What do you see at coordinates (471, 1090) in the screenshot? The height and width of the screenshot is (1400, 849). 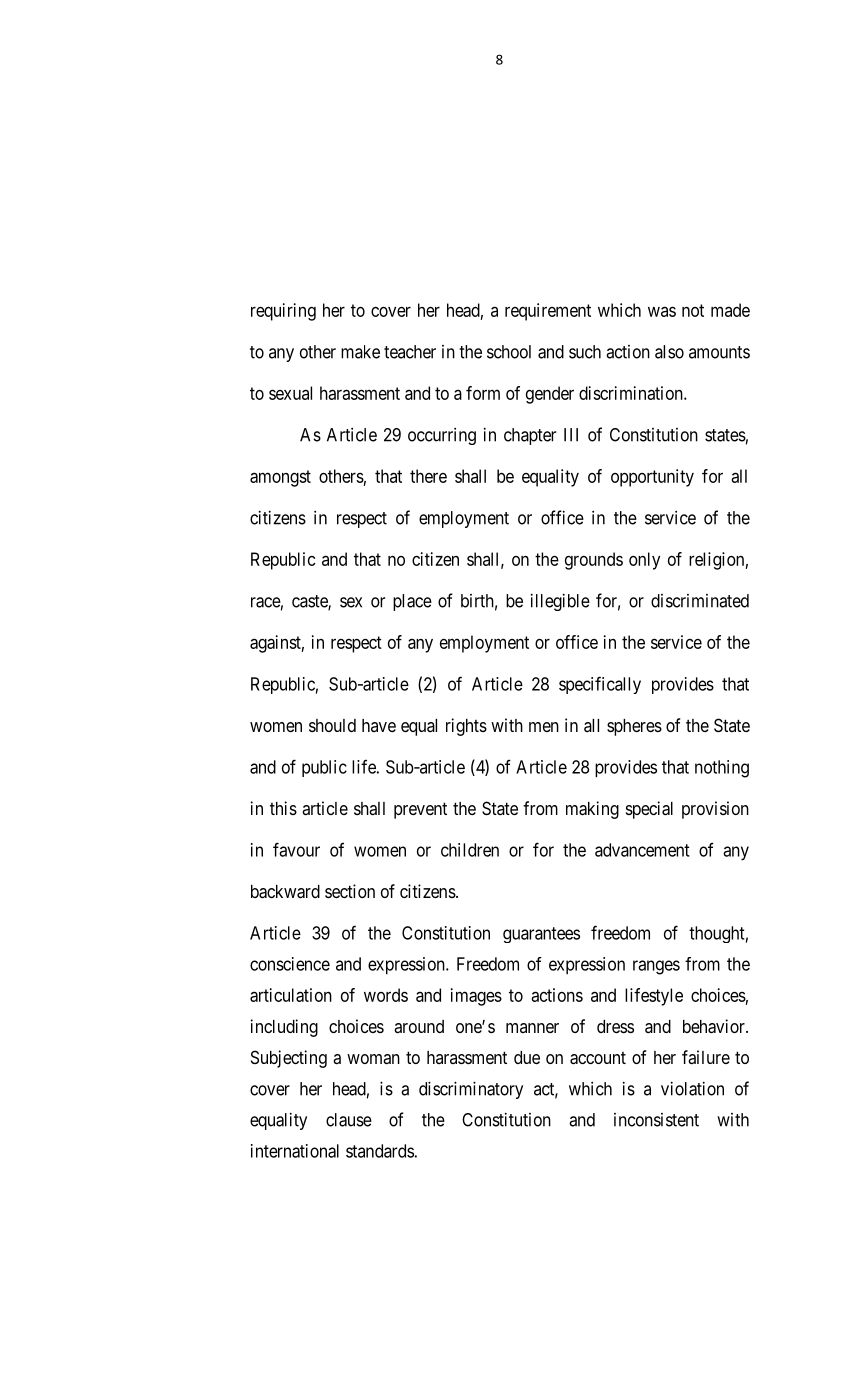 I see `discriminatory` at bounding box center [471, 1090].
